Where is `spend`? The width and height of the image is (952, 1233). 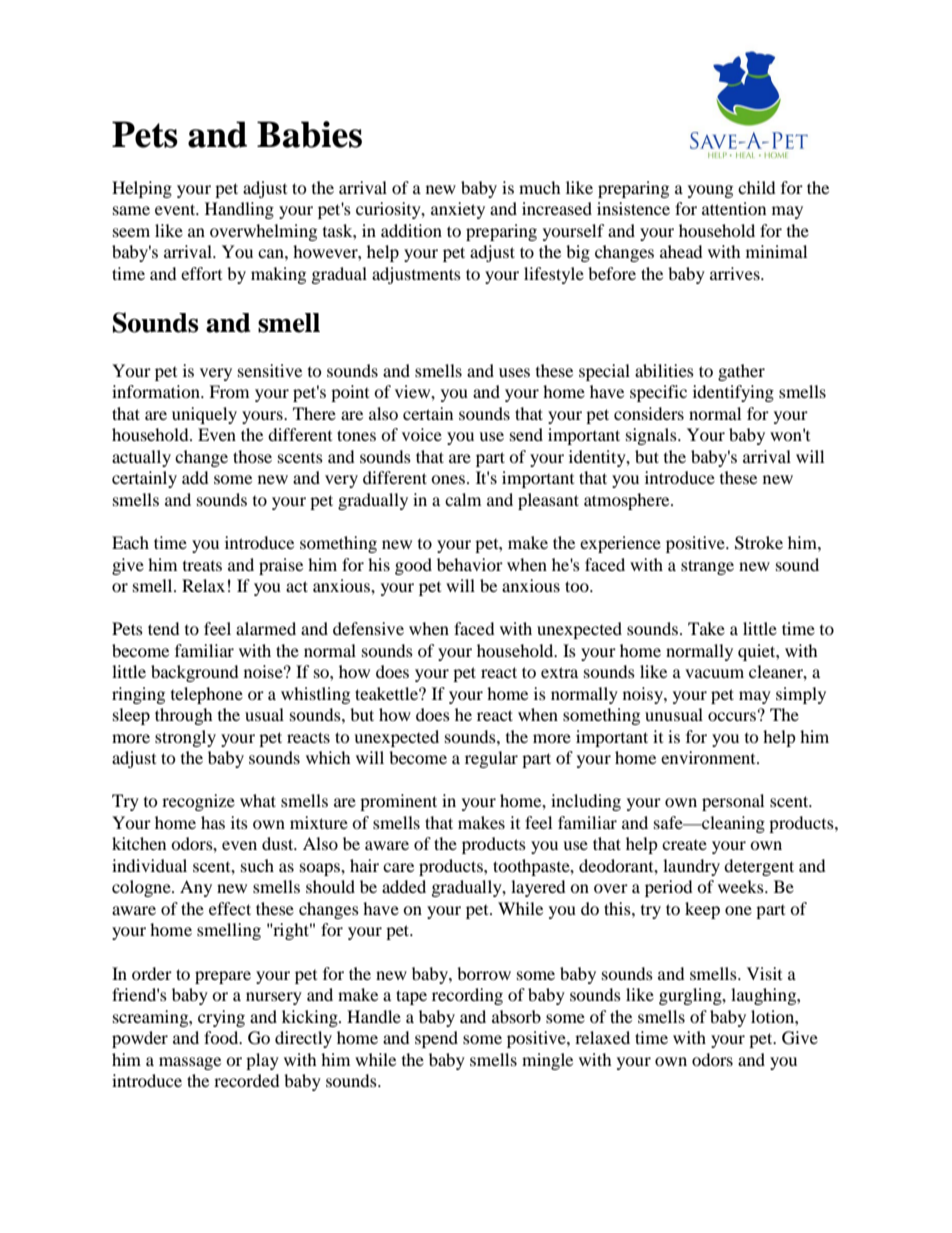
spend is located at coordinates (436, 1039).
